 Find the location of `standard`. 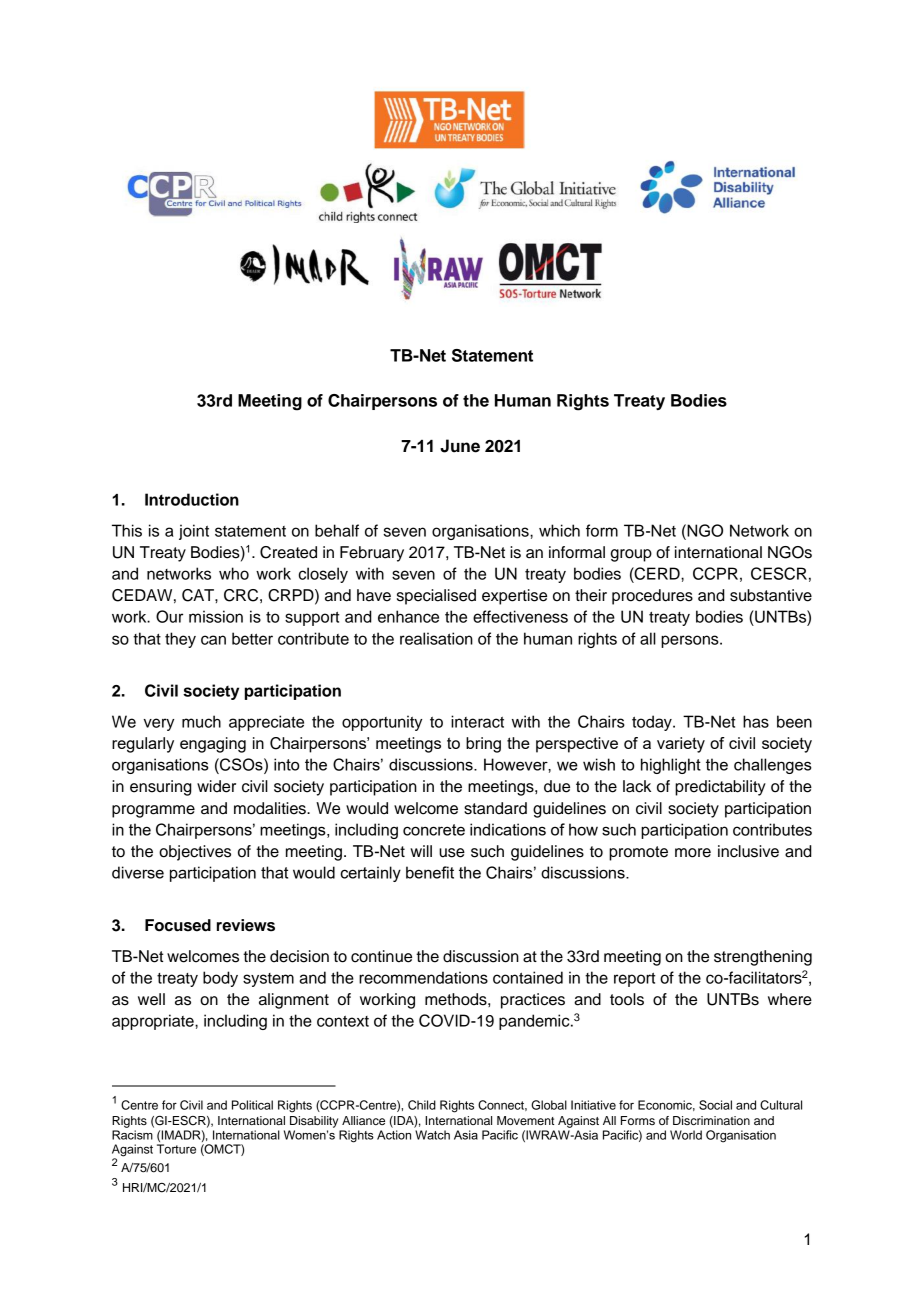

standard is located at coordinates (495, 808).
